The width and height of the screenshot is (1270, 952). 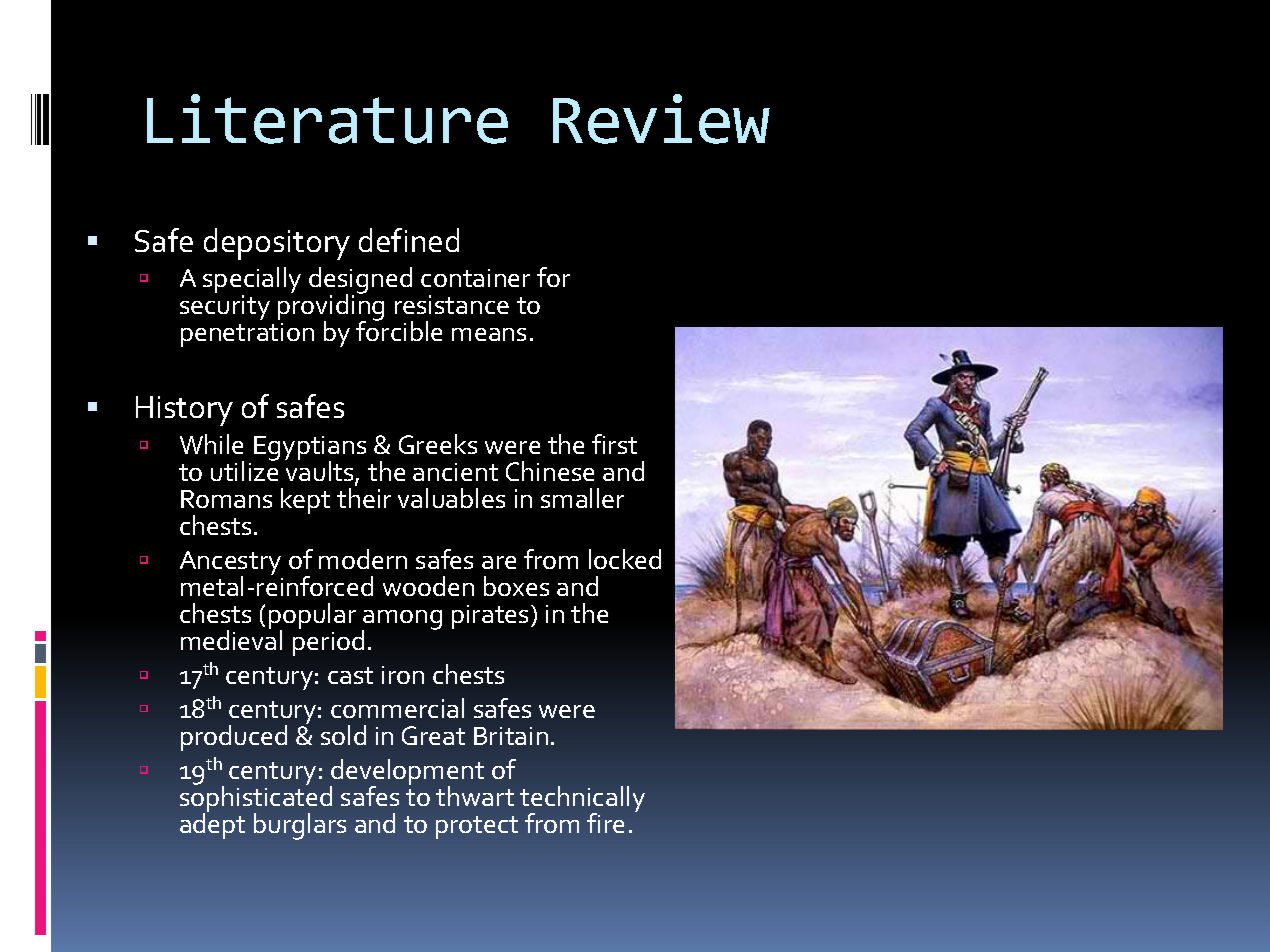 What do you see at coordinates (409, 240) in the screenshot?
I see `defined` at bounding box center [409, 240].
